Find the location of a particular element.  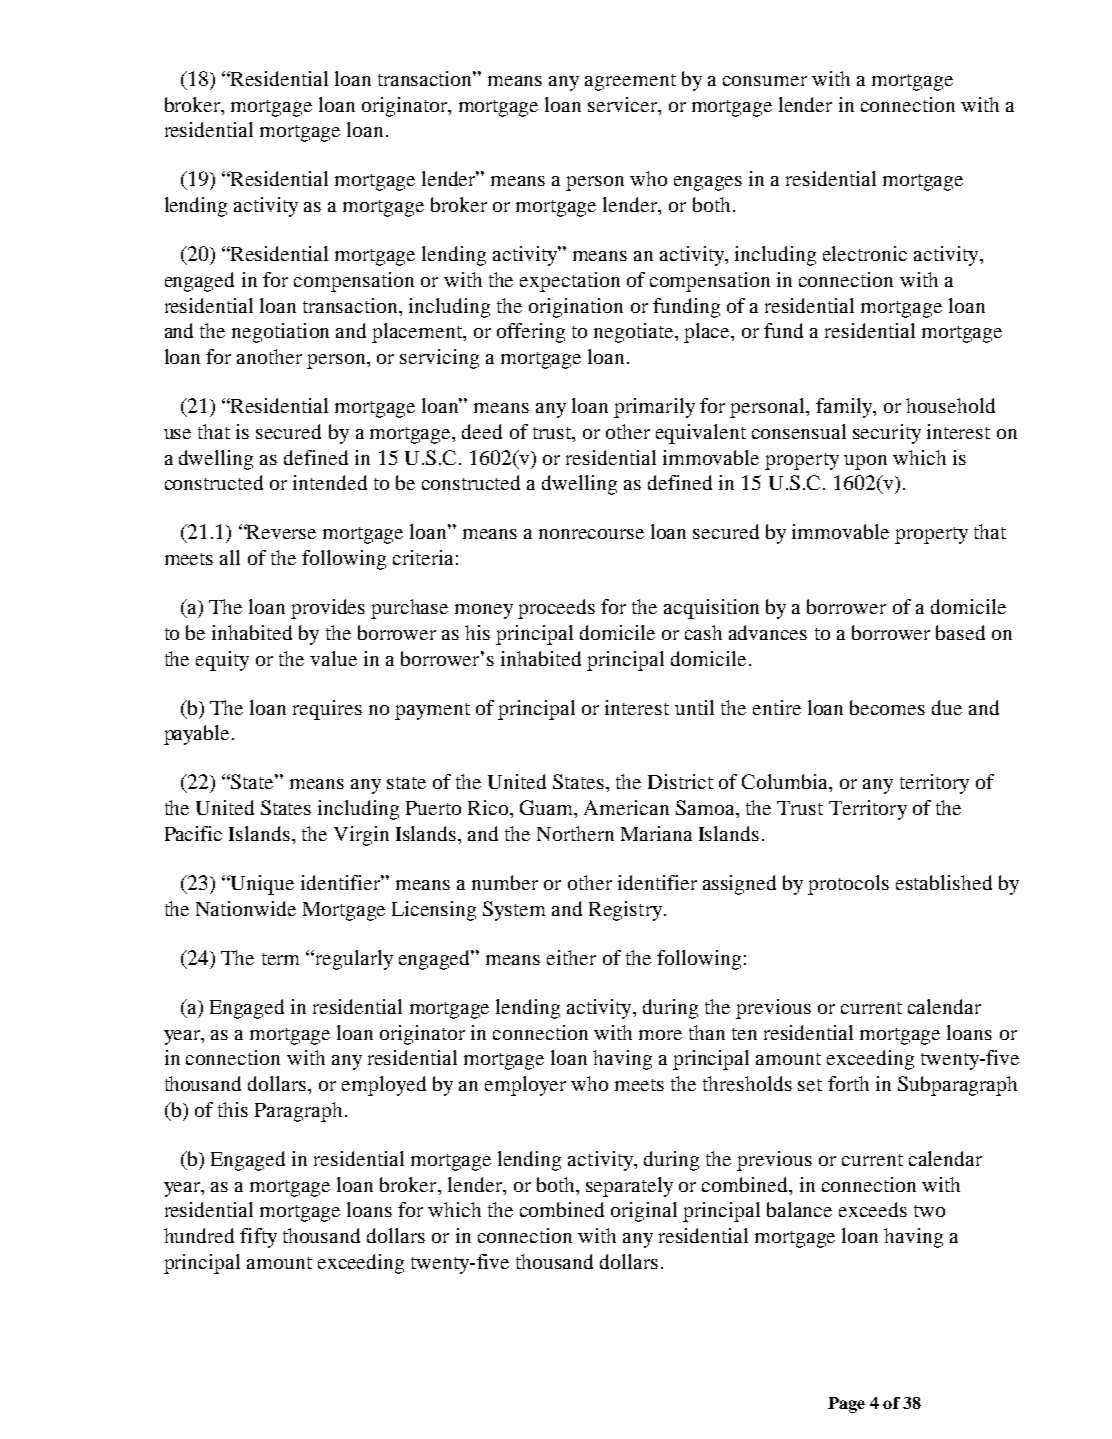

negotiation is located at coordinates (280, 333).
